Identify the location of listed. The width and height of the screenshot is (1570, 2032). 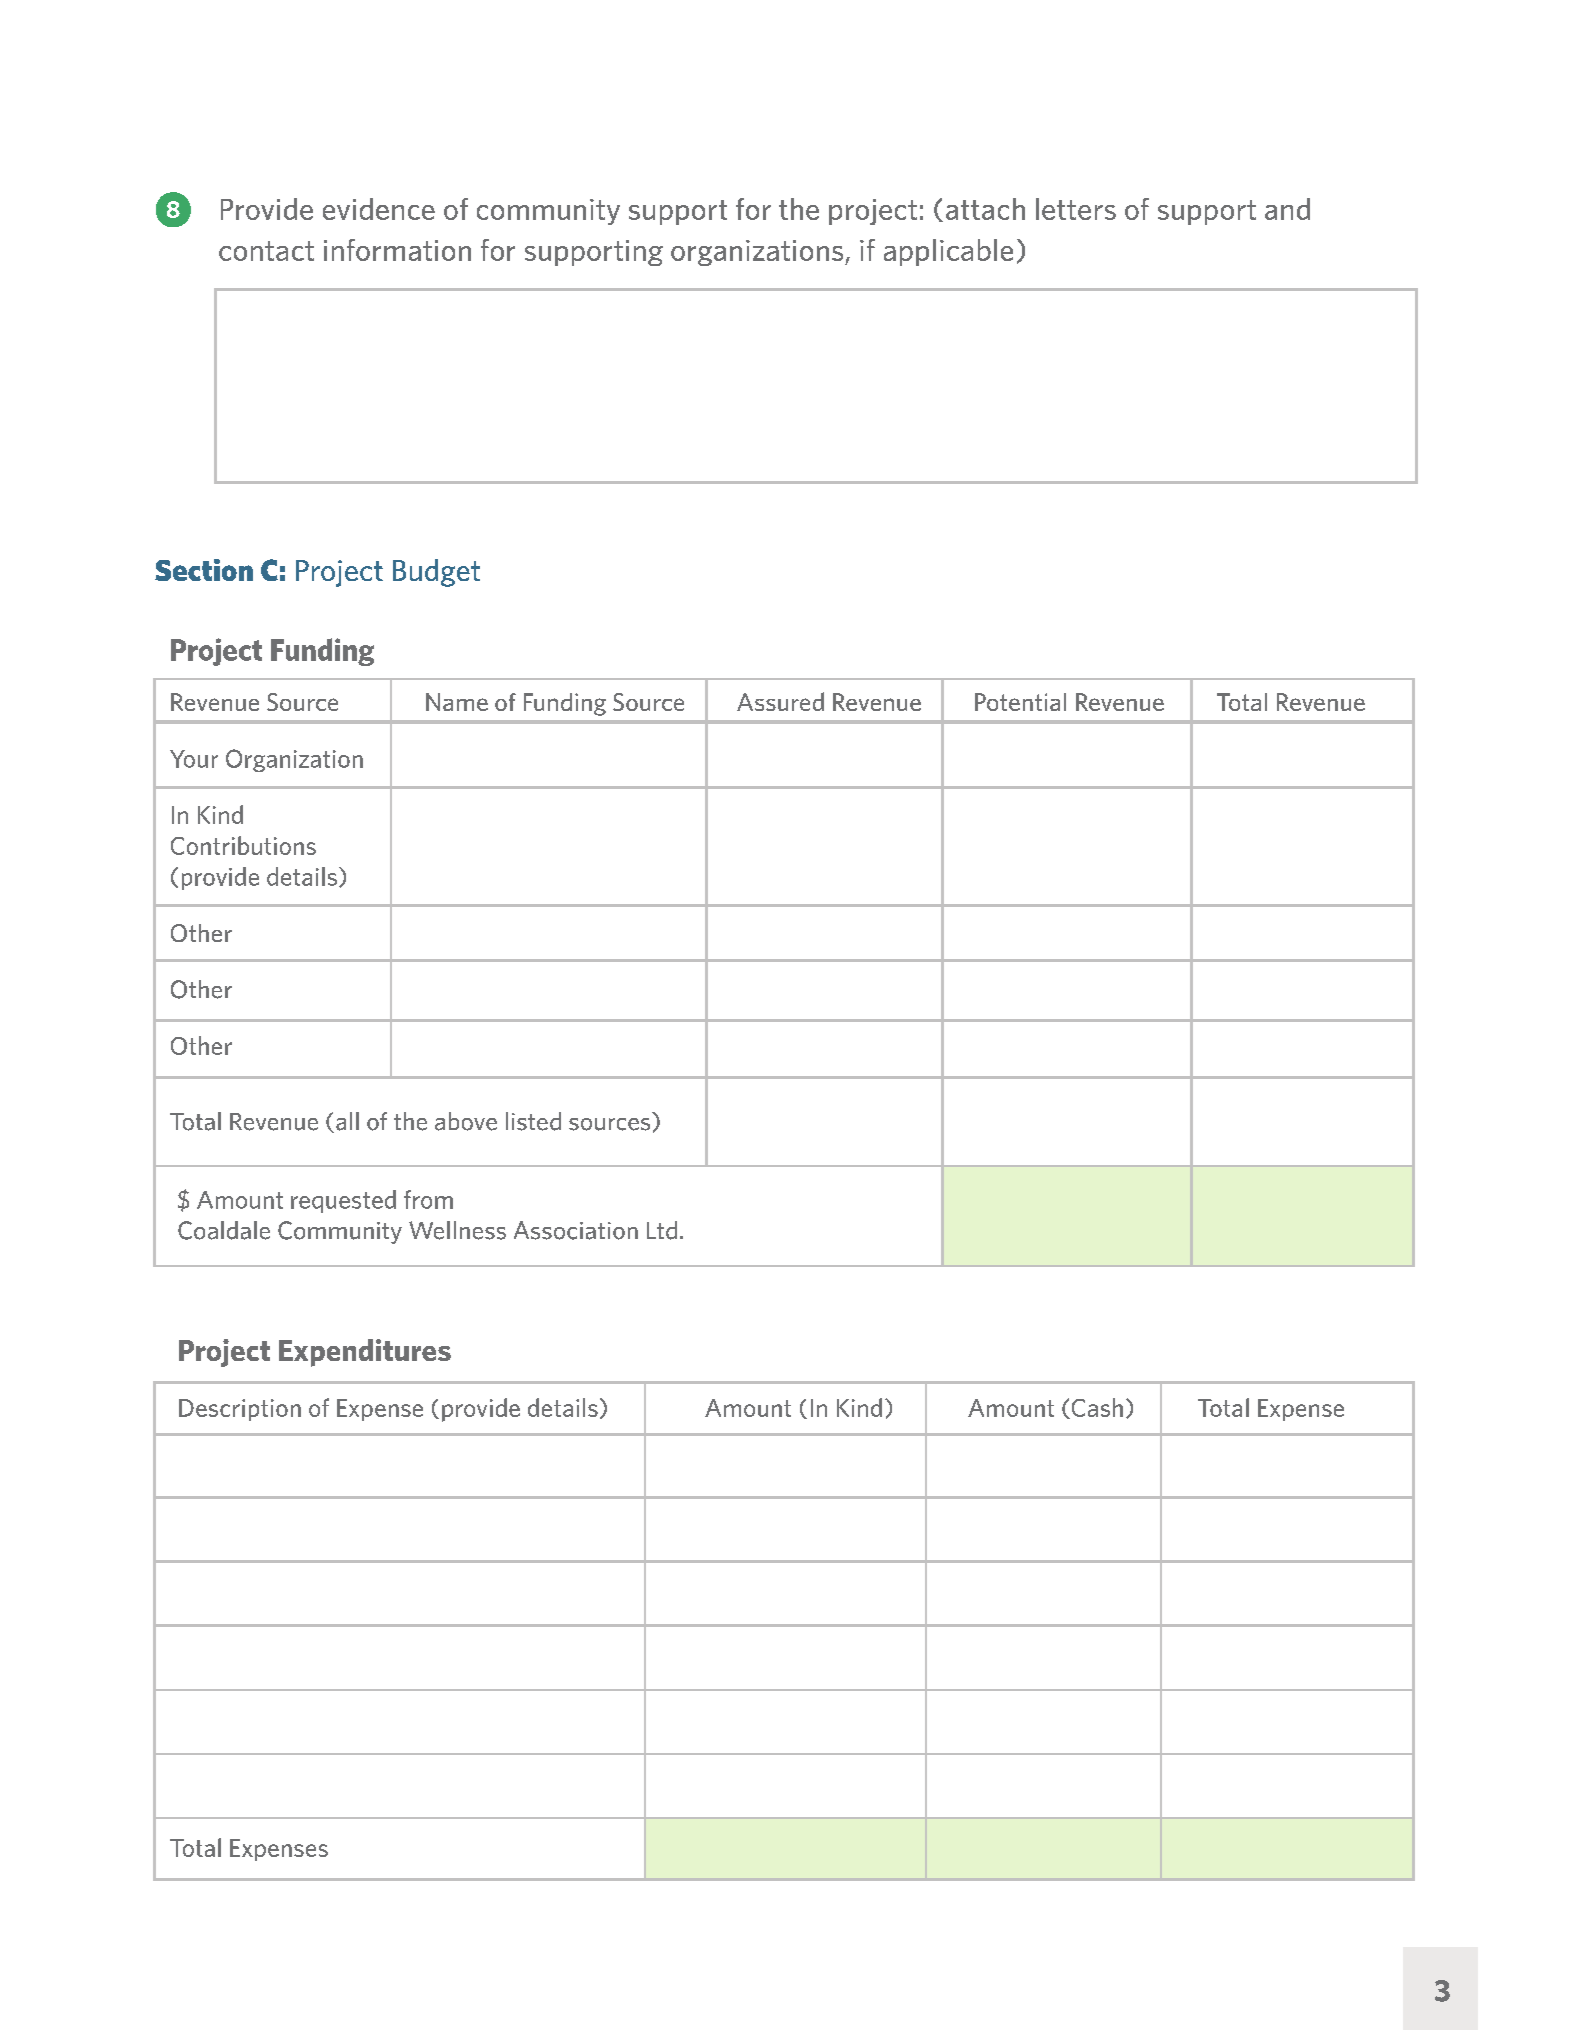
(533, 1121).
